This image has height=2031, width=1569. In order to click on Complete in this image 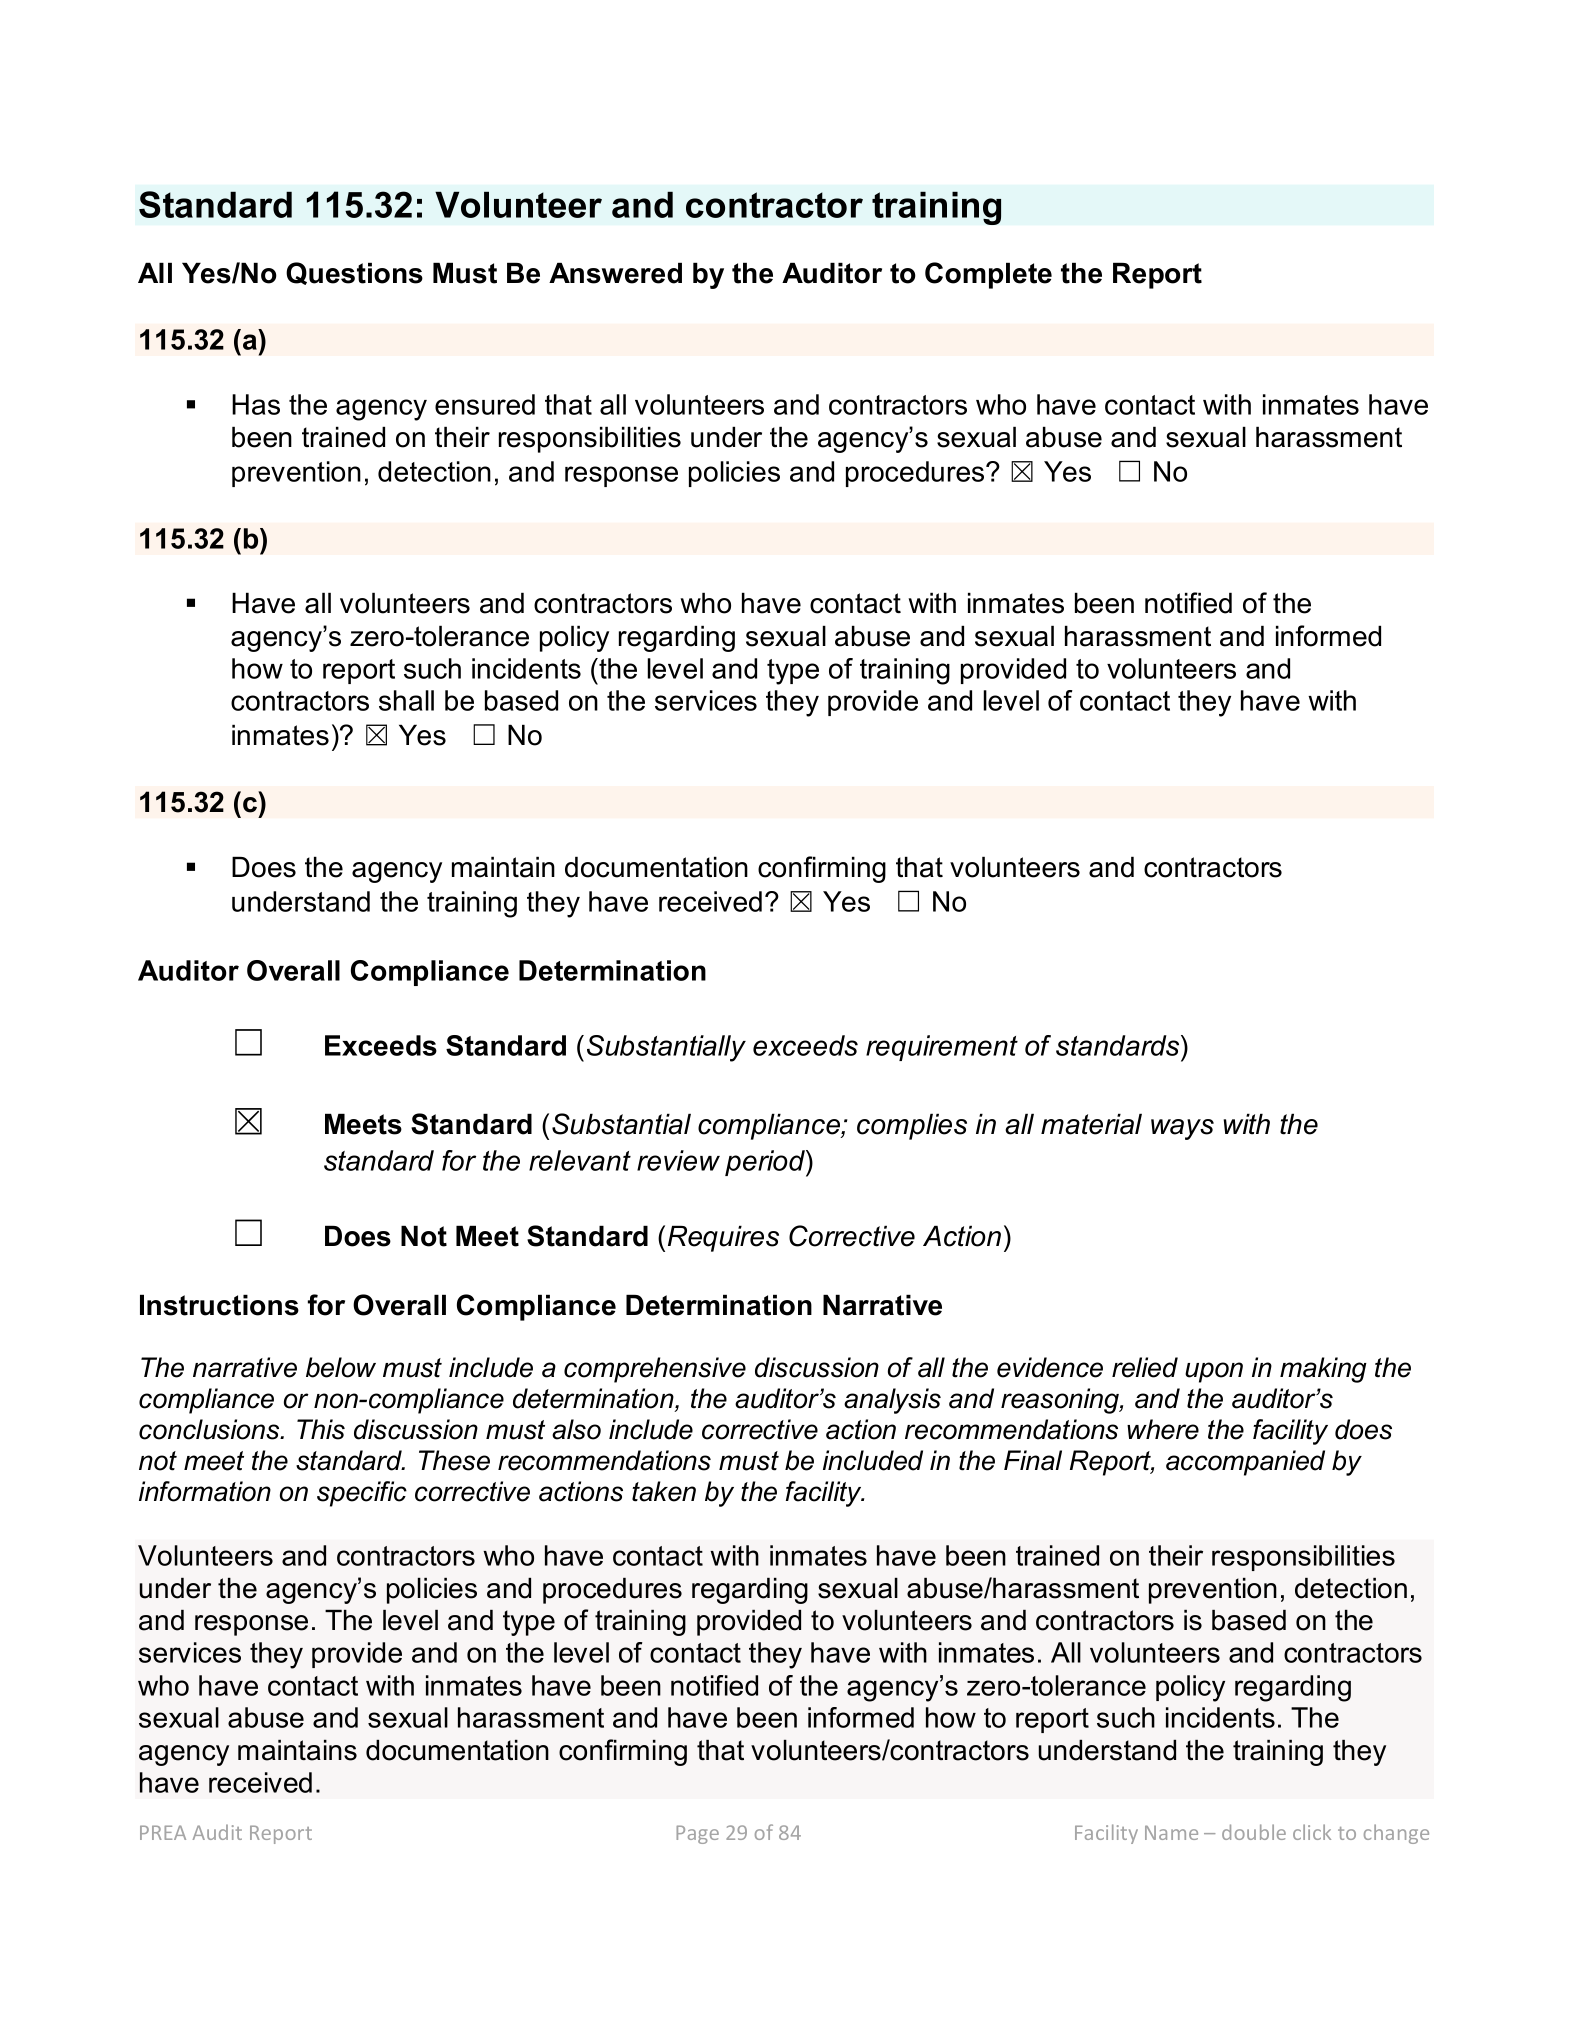, I will do `click(988, 275)`.
